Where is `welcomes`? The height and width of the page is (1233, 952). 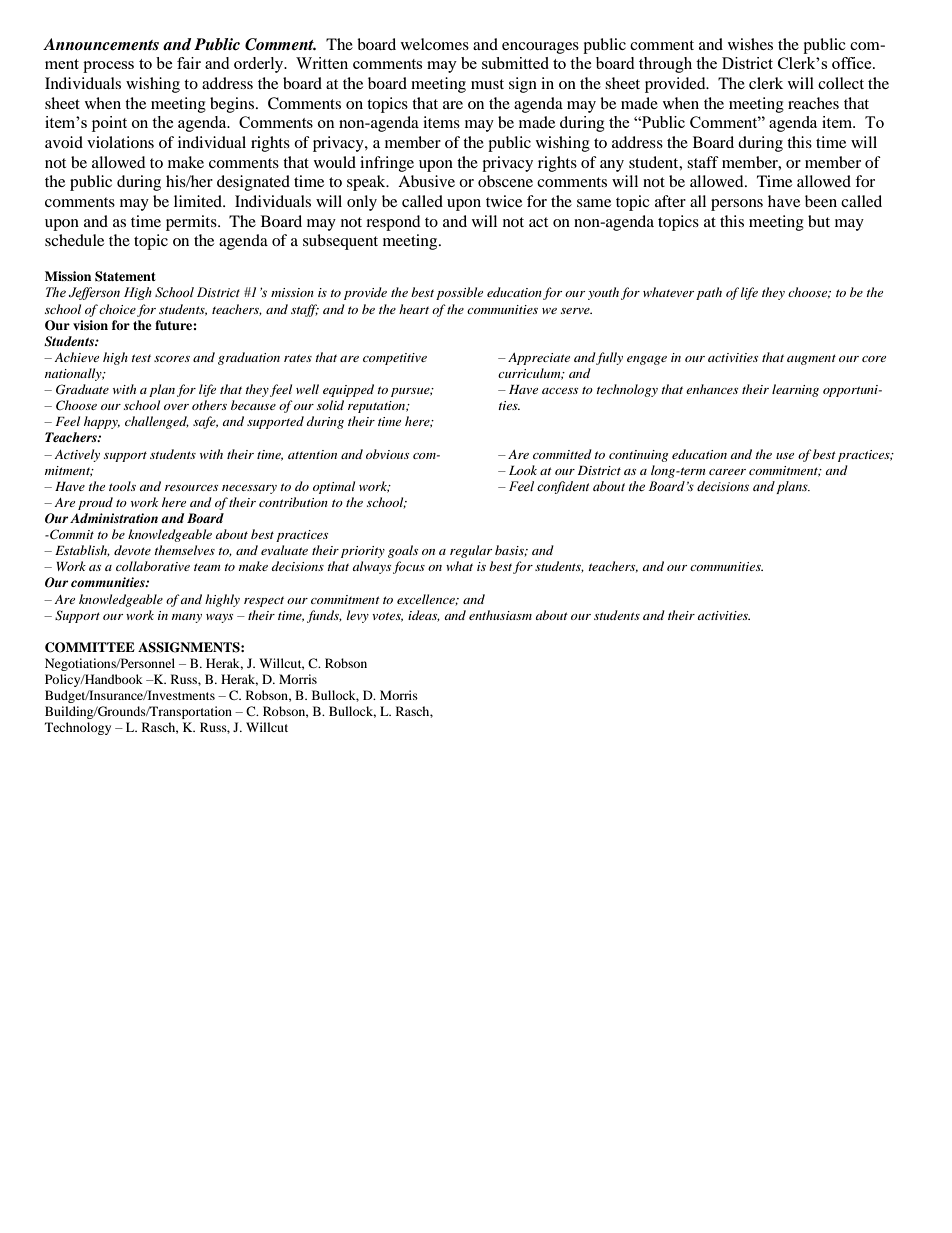 welcomes is located at coordinates (435, 44).
